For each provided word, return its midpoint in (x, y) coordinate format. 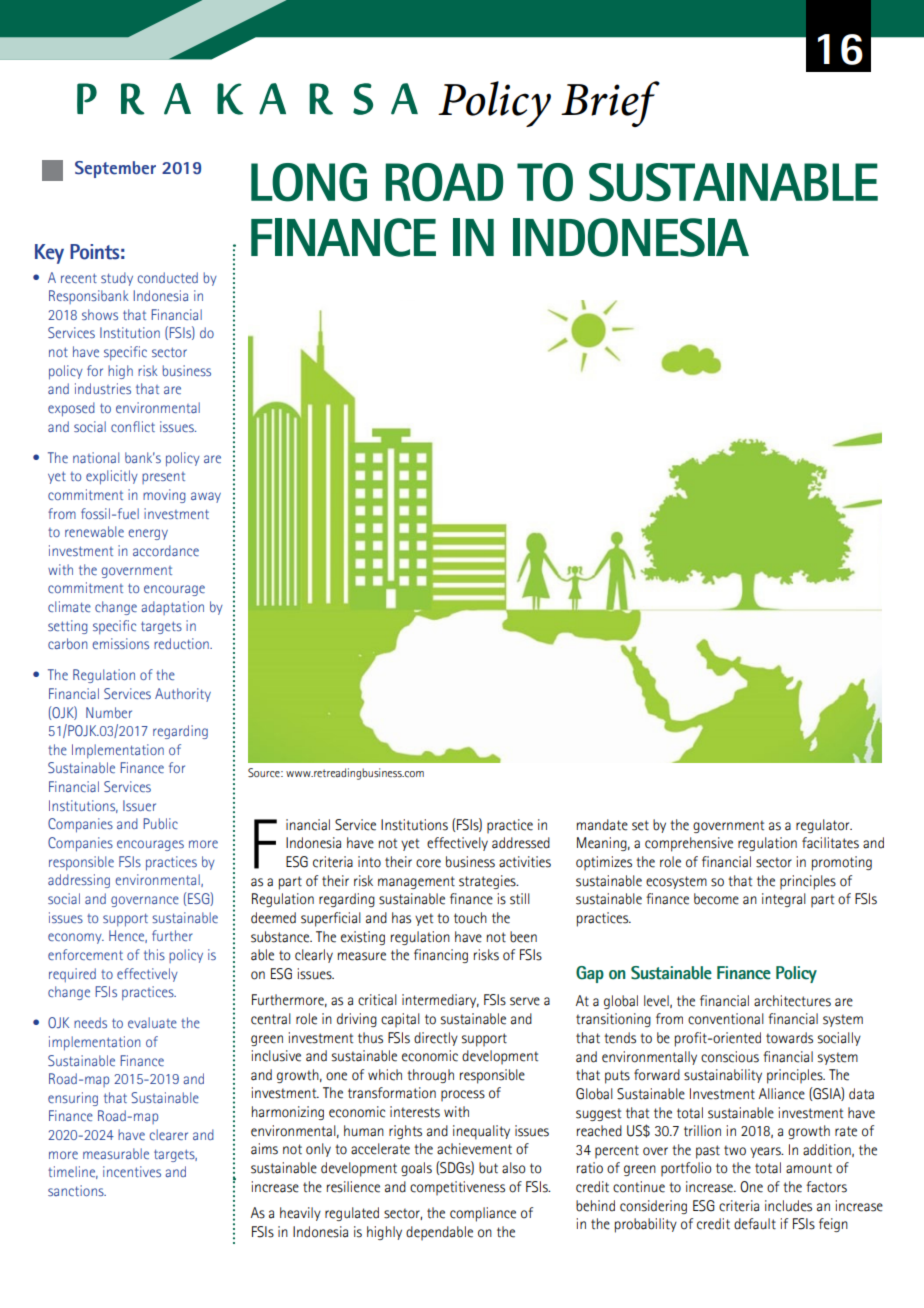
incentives (132, 1171)
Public (160, 823)
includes (788, 1206)
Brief (610, 104)
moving (164, 496)
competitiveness (457, 1188)
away (206, 497)
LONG (309, 182)
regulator (824, 826)
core (428, 863)
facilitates (830, 843)
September (115, 169)
